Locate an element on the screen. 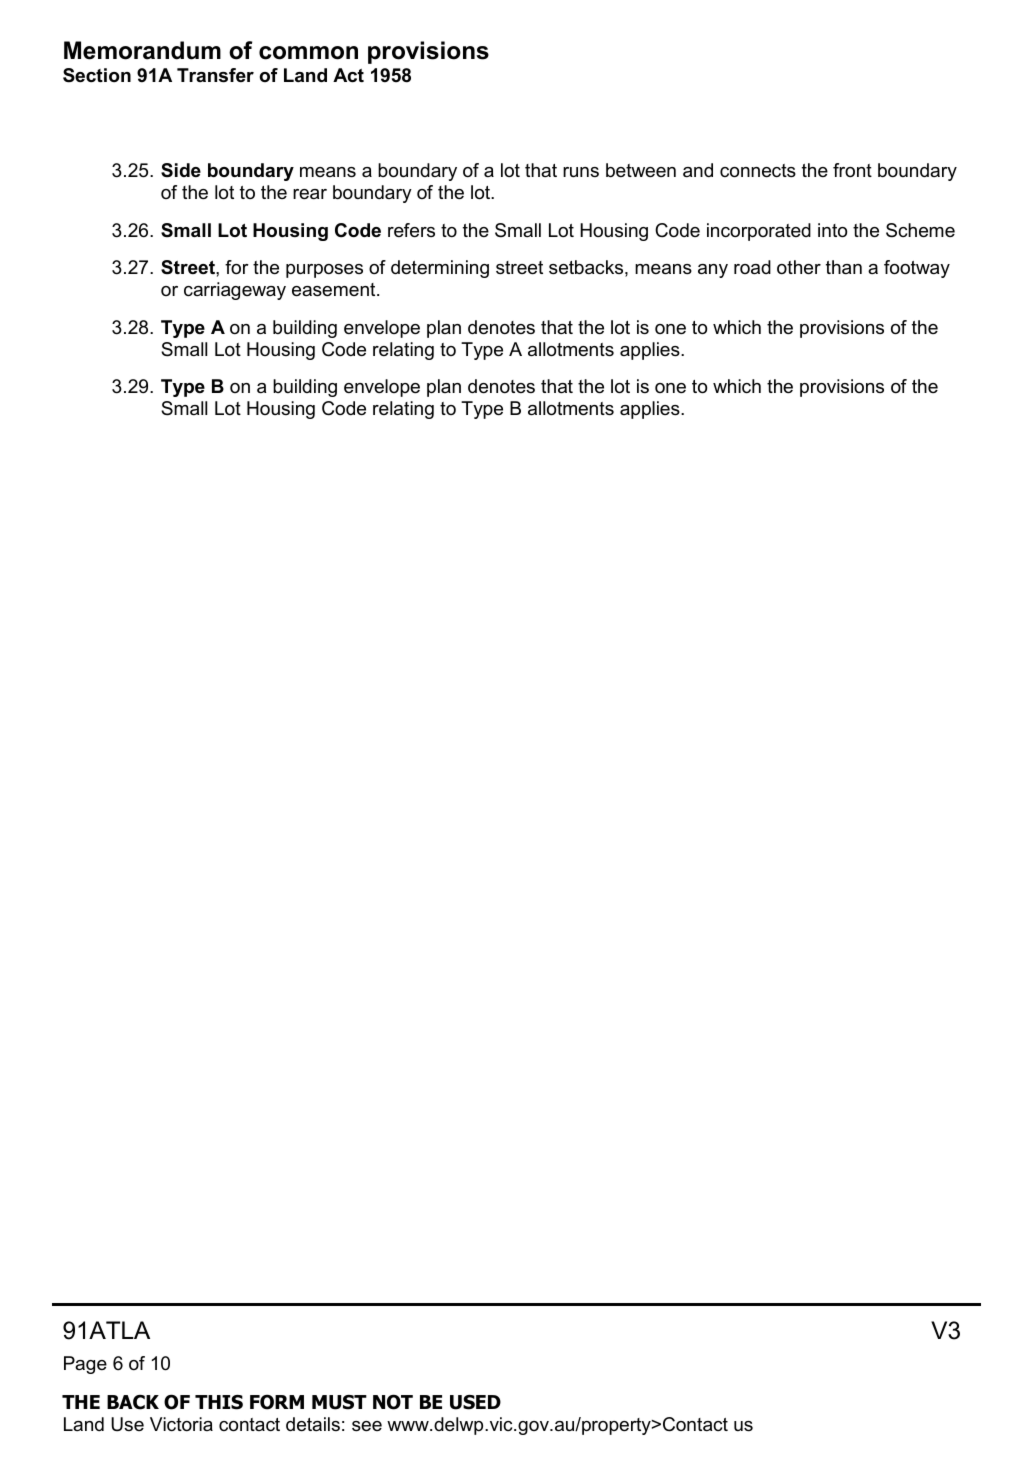 The width and height of the screenshot is (1034, 1462). THIS is located at coordinates (219, 1402).
